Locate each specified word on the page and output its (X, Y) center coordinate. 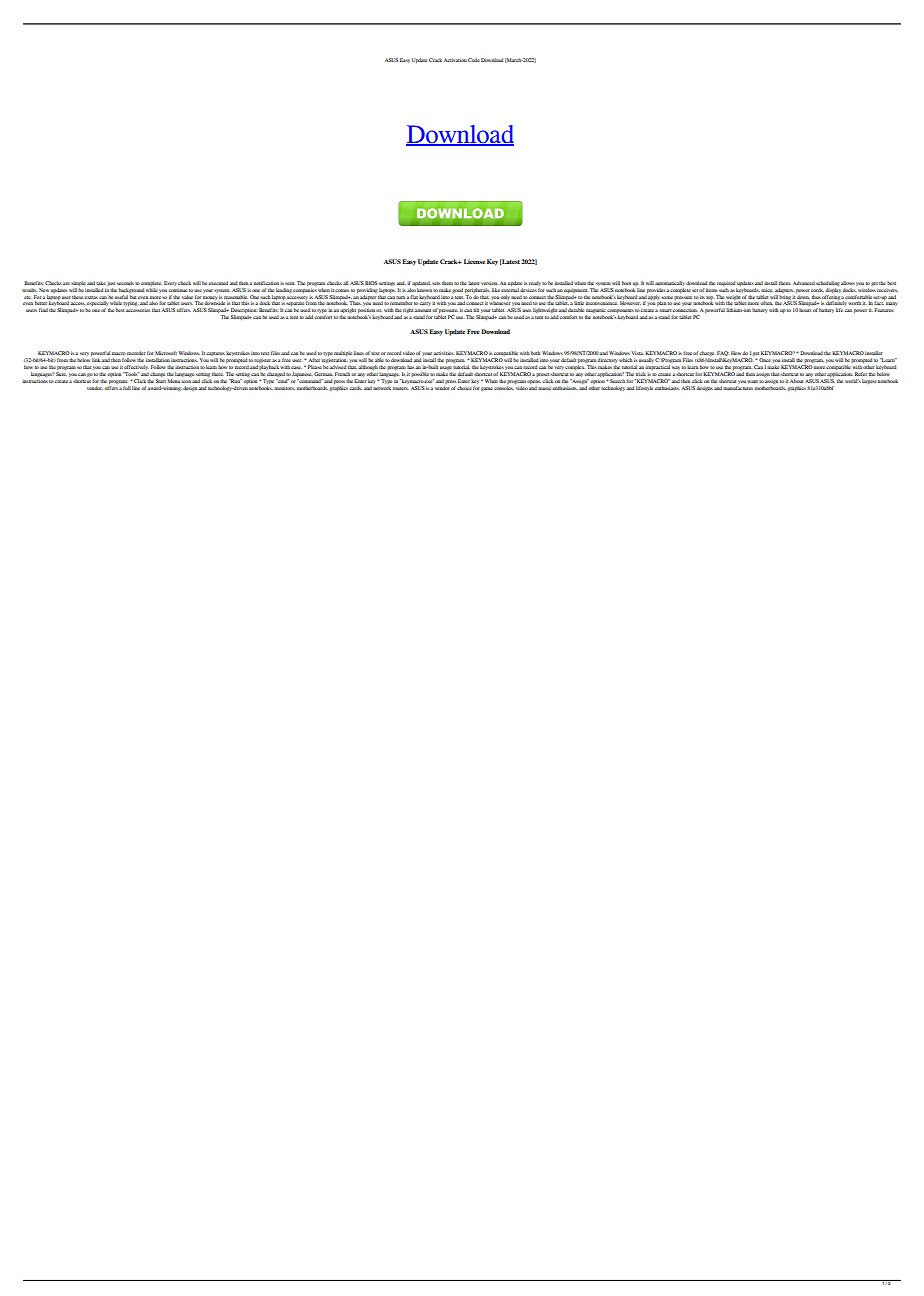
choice (464, 388)
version (489, 283)
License (474, 261)
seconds (125, 283)
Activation (455, 60)
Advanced (804, 283)
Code (474, 60)
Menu (173, 381)
